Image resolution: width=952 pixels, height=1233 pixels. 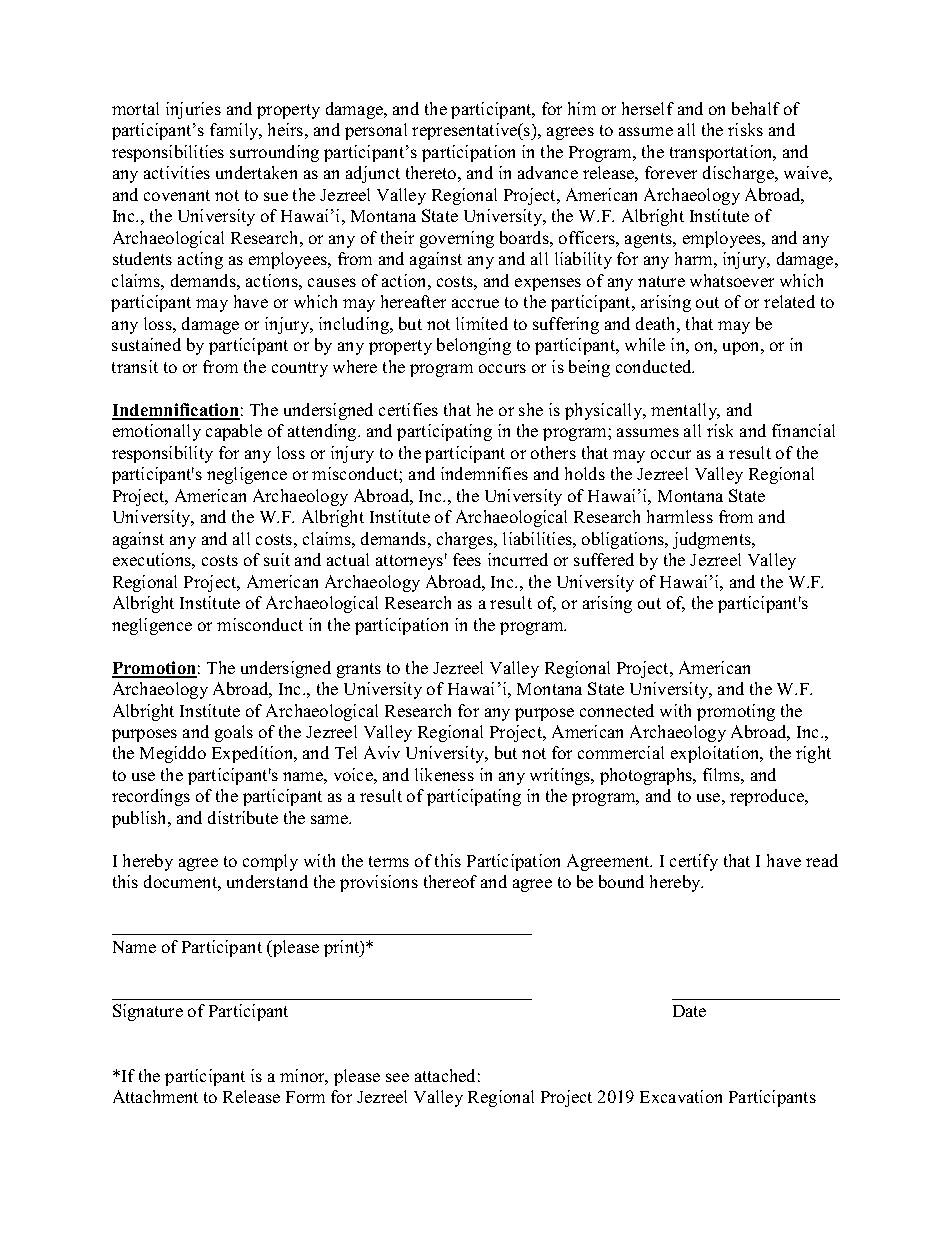 What do you see at coordinates (243, 817) in the screenshot?
I see `distribute` at bounding box center [243, 817].
